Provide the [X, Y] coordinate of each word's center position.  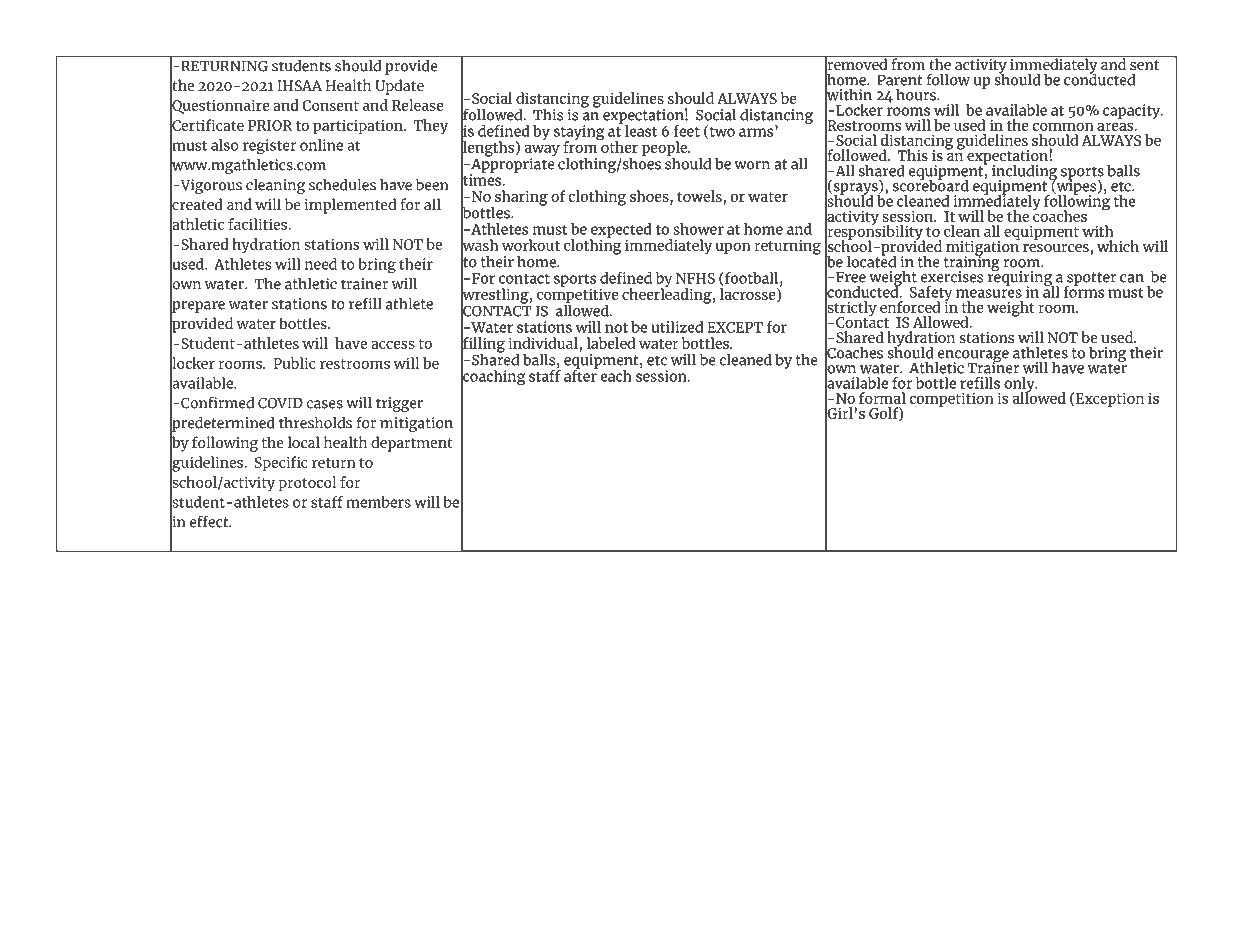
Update [399, 87]
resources [1056, 248]
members [378, 502]
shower [698, 229]
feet [686, 131]
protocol [307, 483]
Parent [900, 80]
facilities [257, 224]
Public [294, 363]
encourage [972, 357]
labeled [611, 343]
